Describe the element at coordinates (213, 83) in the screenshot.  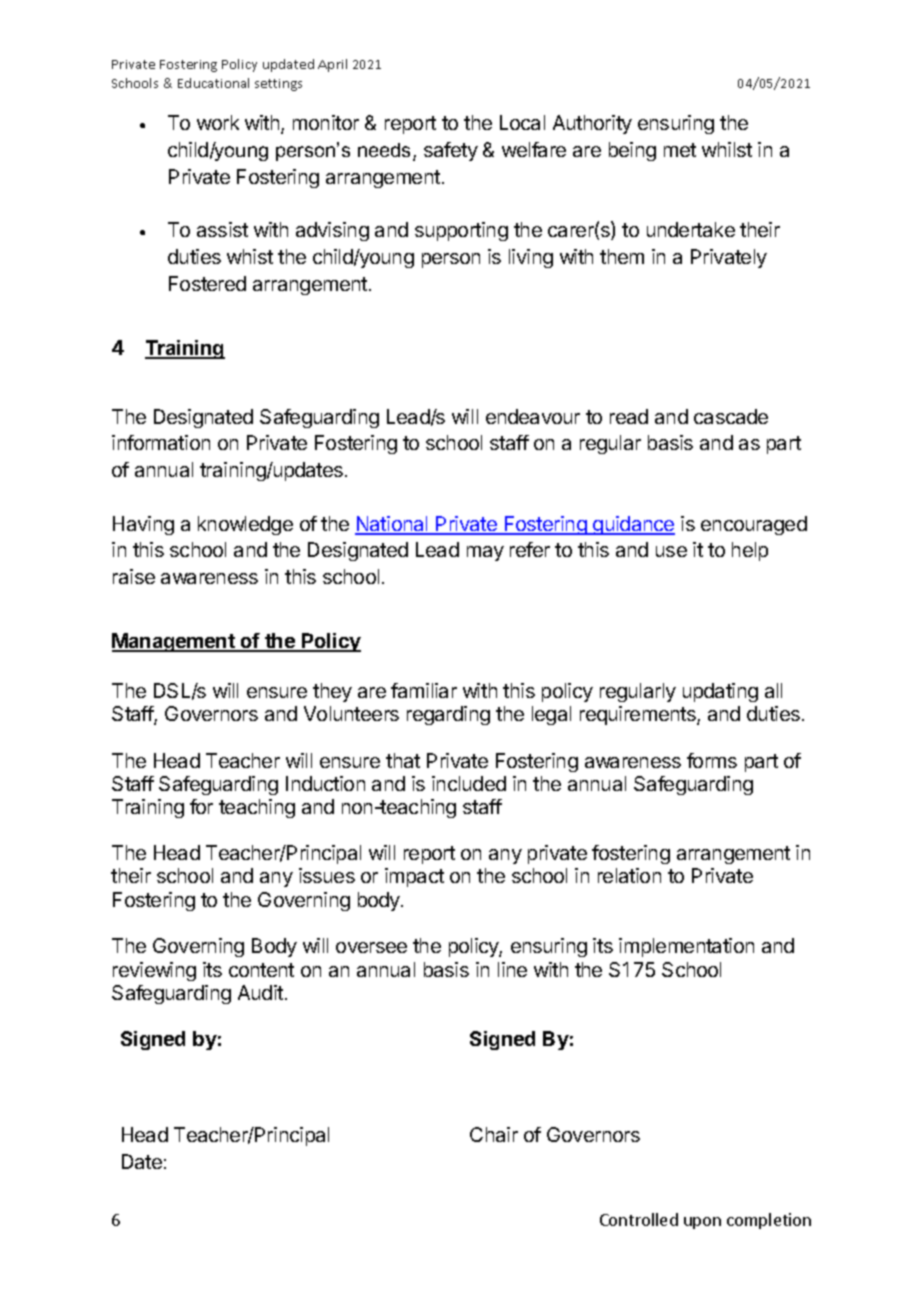
I see `Educational` at that location.
